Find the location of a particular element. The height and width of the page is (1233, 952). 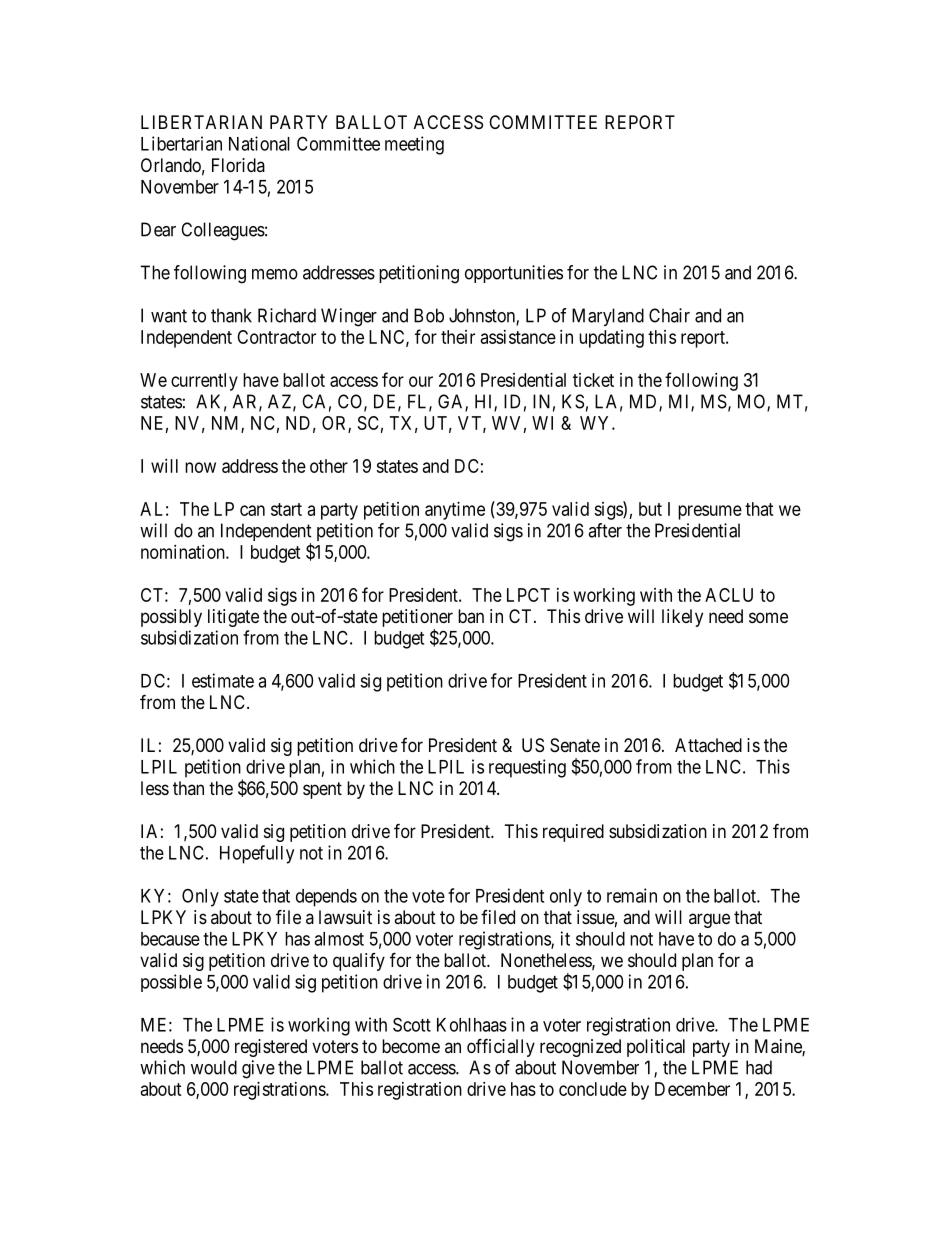

meeting is located at coordinates (414, 145).
